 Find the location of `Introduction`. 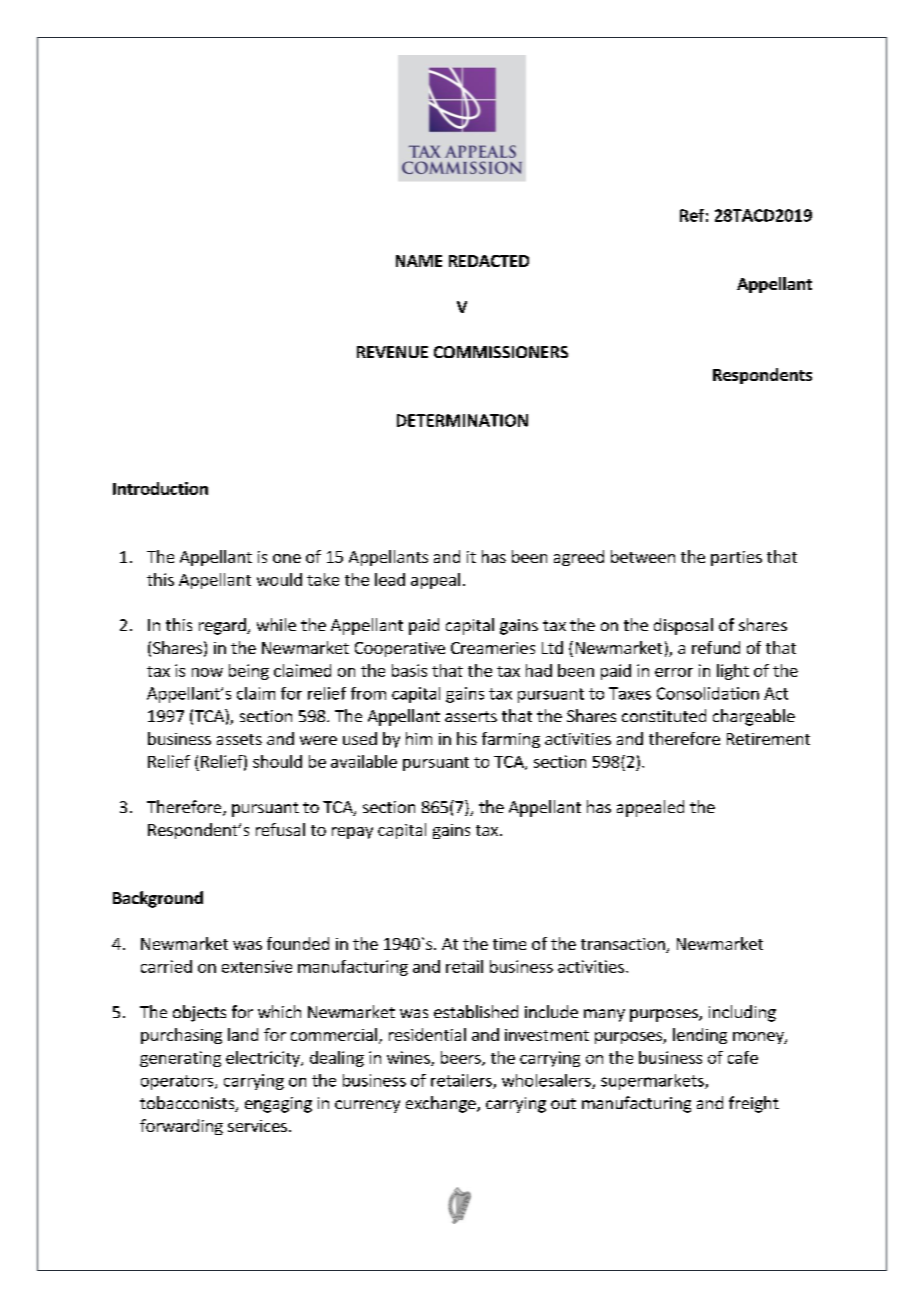

Introduction is located at coordinates (160, 488).
